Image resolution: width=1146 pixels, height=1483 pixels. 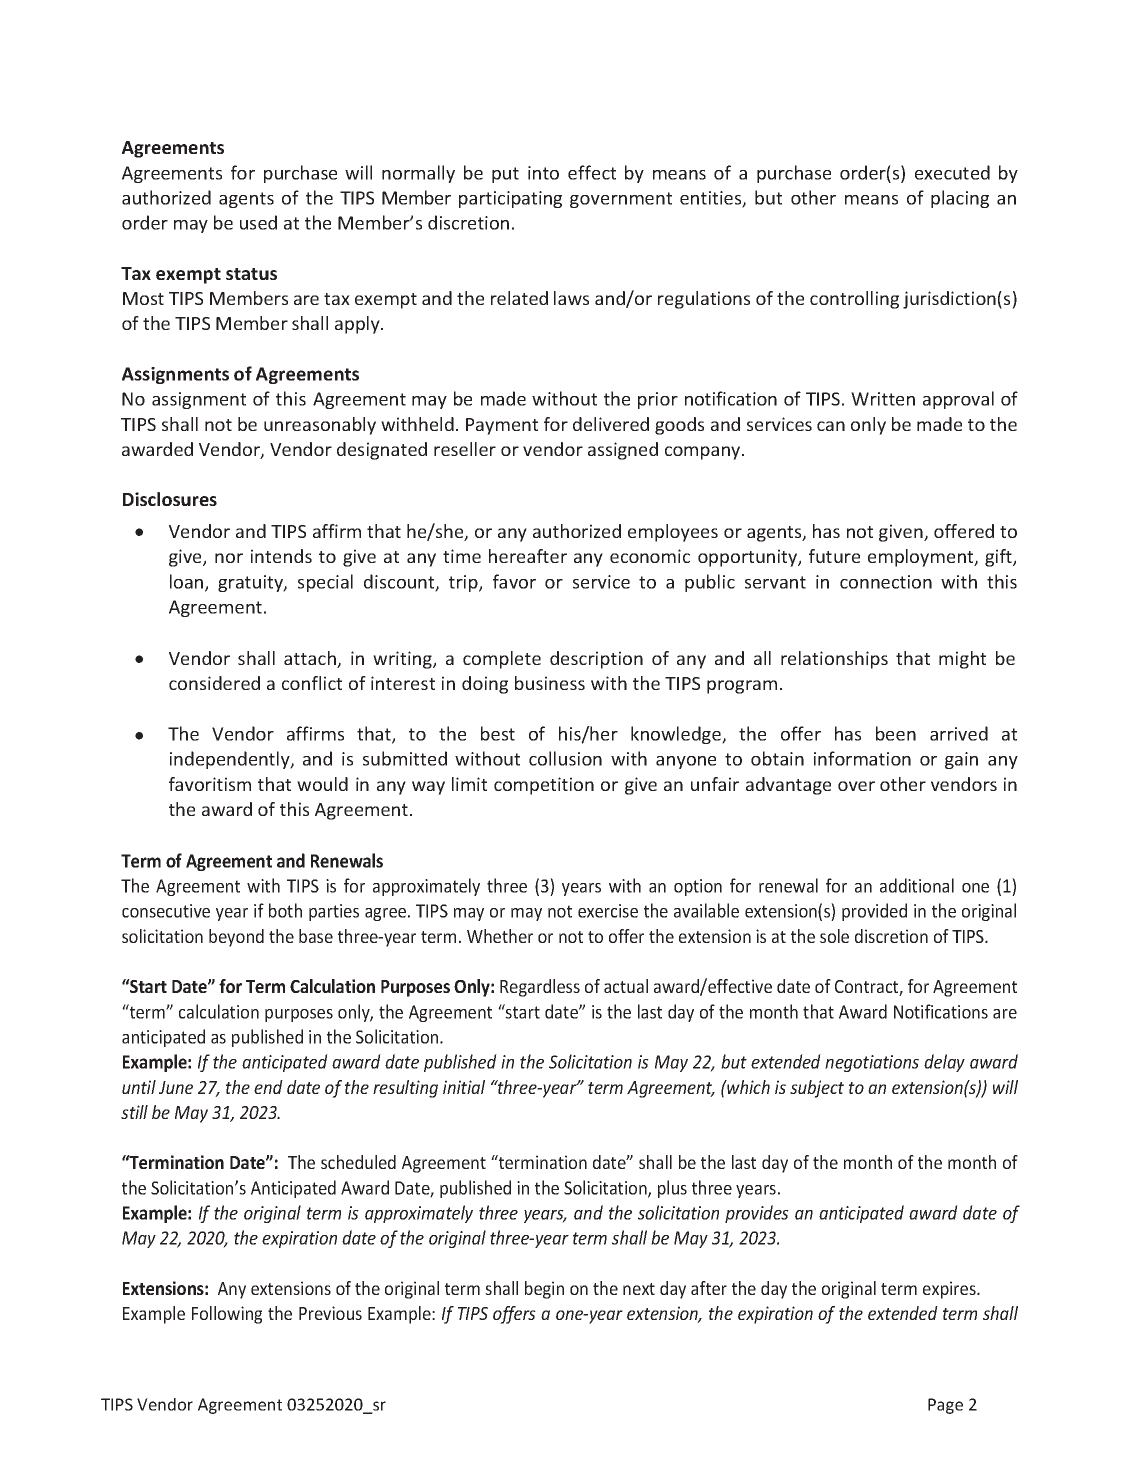 What do you see at coordinates (544, 786) in the image?
I see `competition` at bounding box center [544, 786].
